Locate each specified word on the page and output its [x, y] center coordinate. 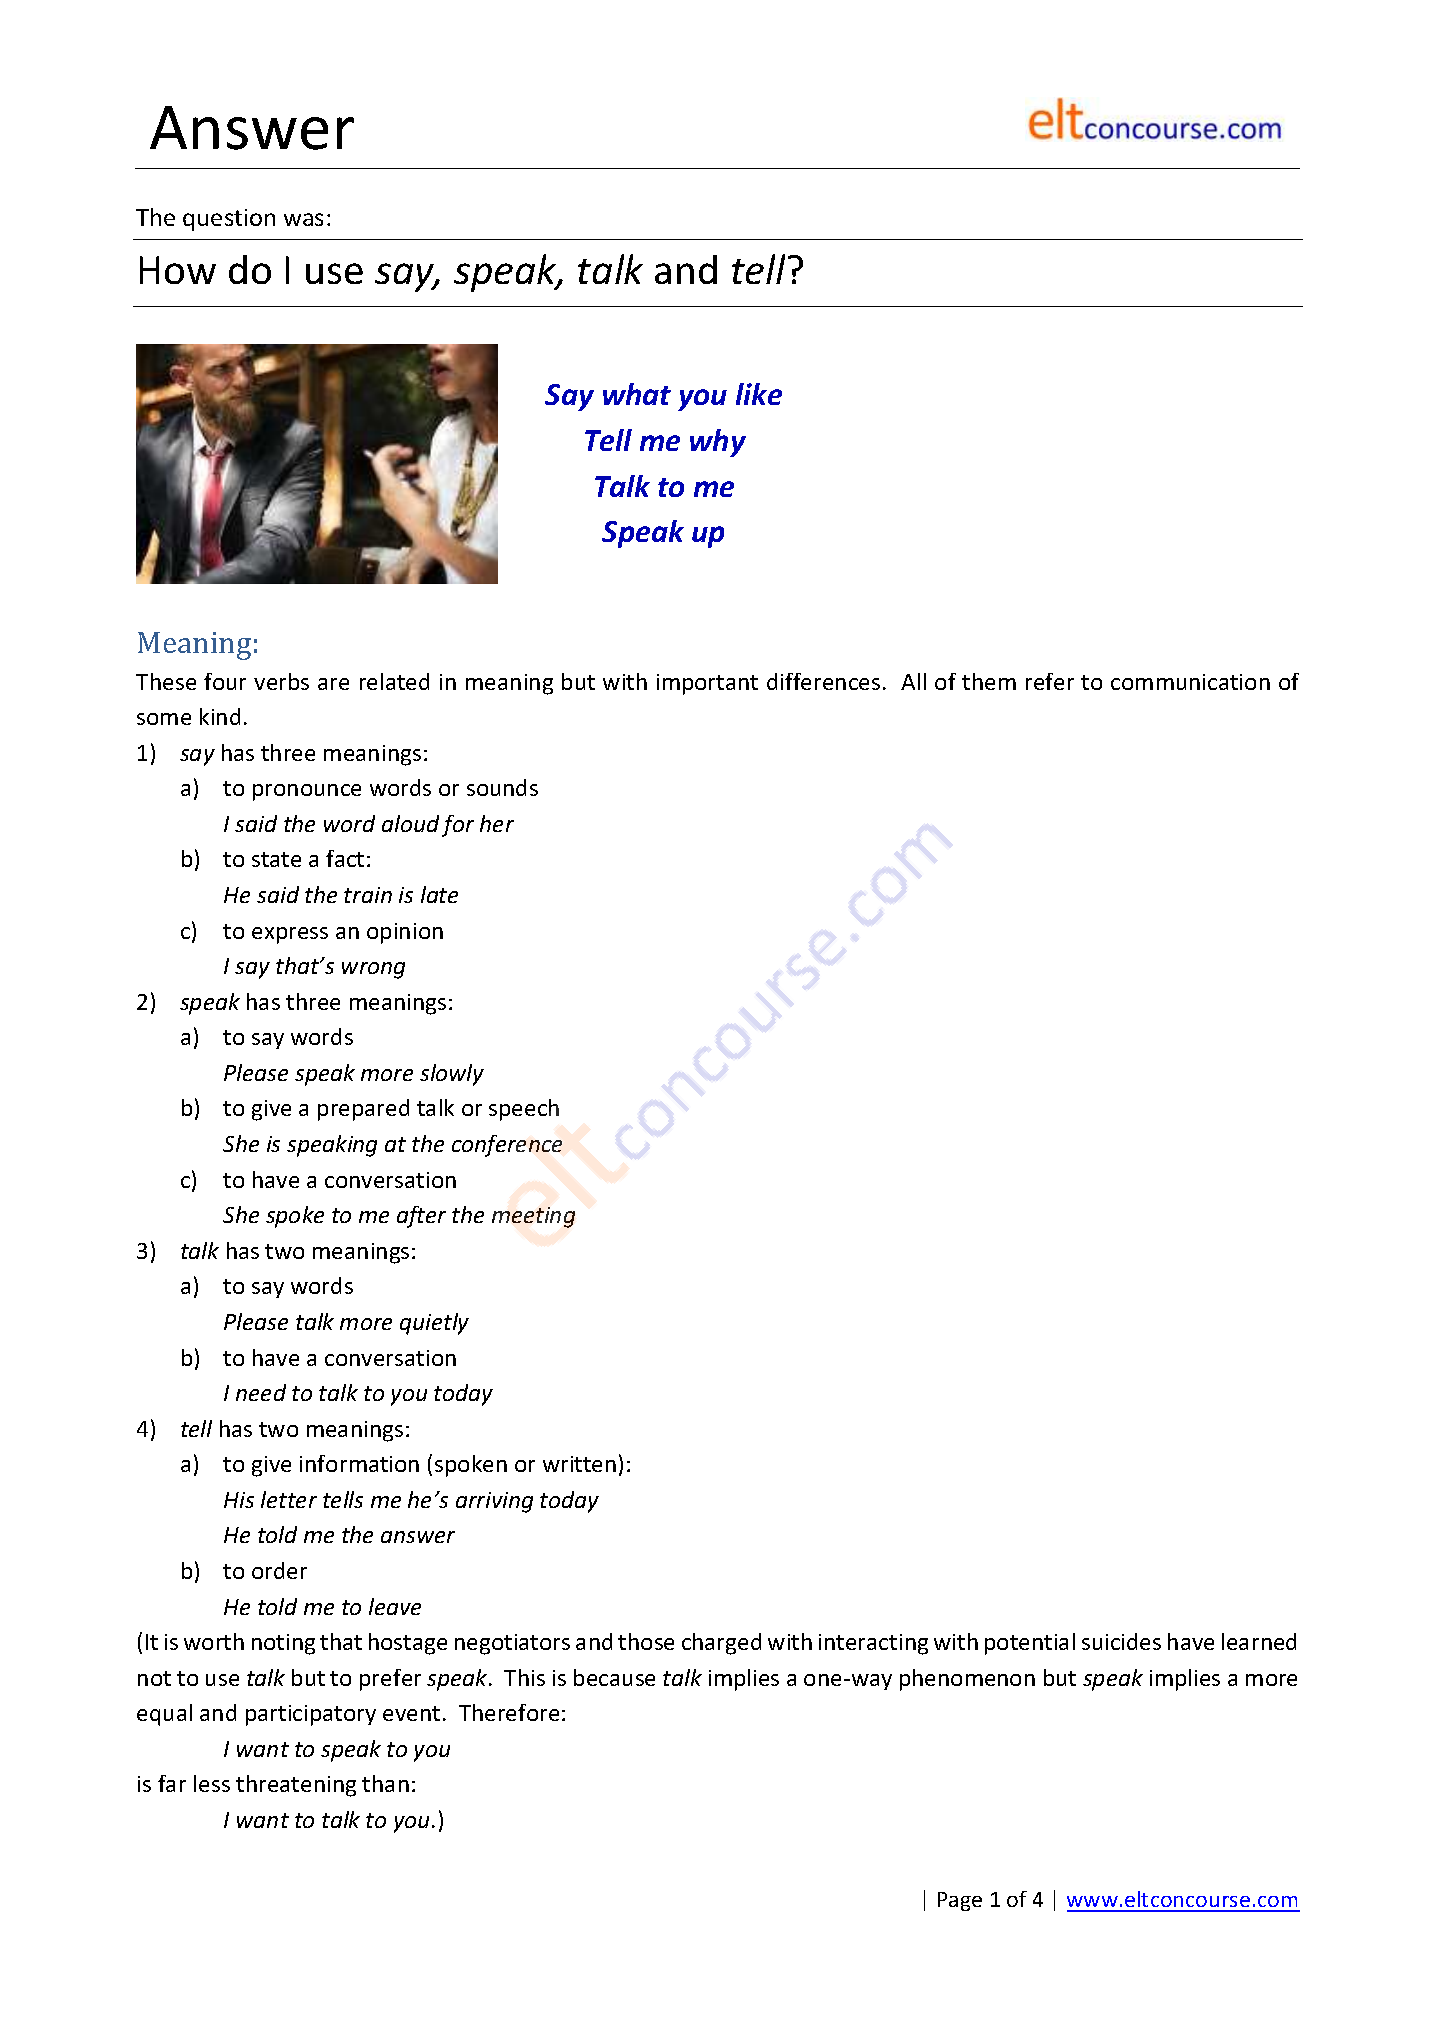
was [303, 219]
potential [1030, 1644]
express [290, 935]
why [718, 443]
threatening [296, 1786]
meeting [533, 1217]
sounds [502, 787]
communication [1190, 682]
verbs [281, 681]
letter [289, 1499]
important [707, 684]
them [989, 681]
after [421, 1217]
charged [721, 1644]
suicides [1121, 1641]
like [759, 394]
